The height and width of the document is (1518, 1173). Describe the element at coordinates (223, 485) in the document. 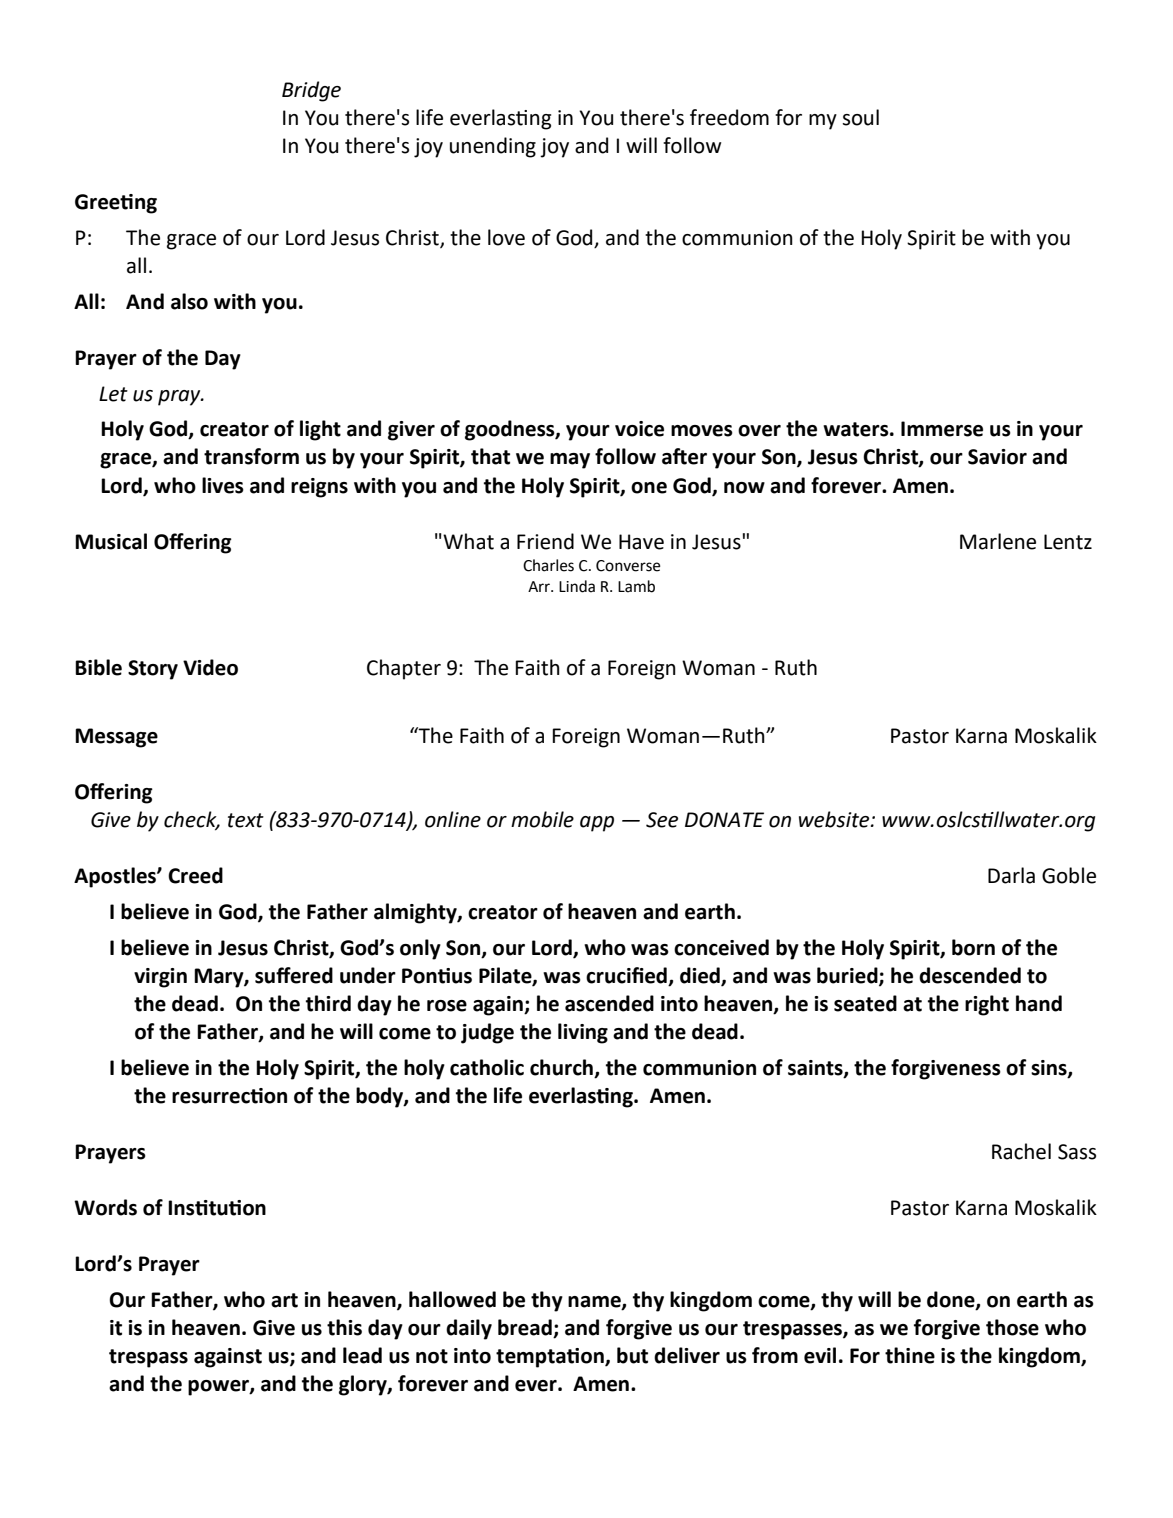

I see `lives` at that location.
